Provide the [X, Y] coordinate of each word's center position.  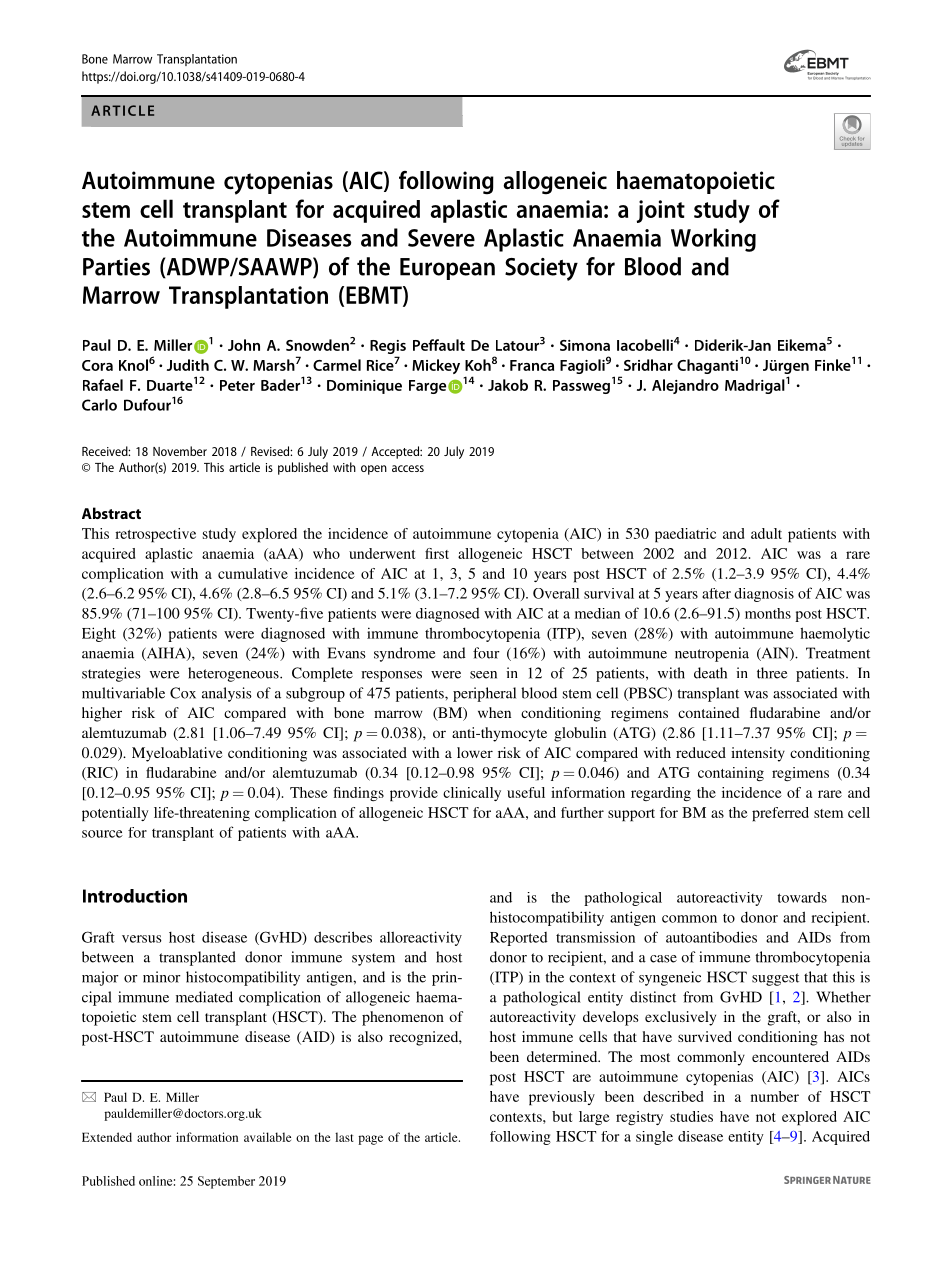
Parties [116, 267]
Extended [107, 1137]
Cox [183, 693]
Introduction [135, 896]
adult [766, 533]
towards [802, 897]
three [772, 673]
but [562, 1116]
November [180, 451]
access [408, 468]
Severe [441, 238]
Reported [519, 939]
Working [713, 240]
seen [483, 675]
